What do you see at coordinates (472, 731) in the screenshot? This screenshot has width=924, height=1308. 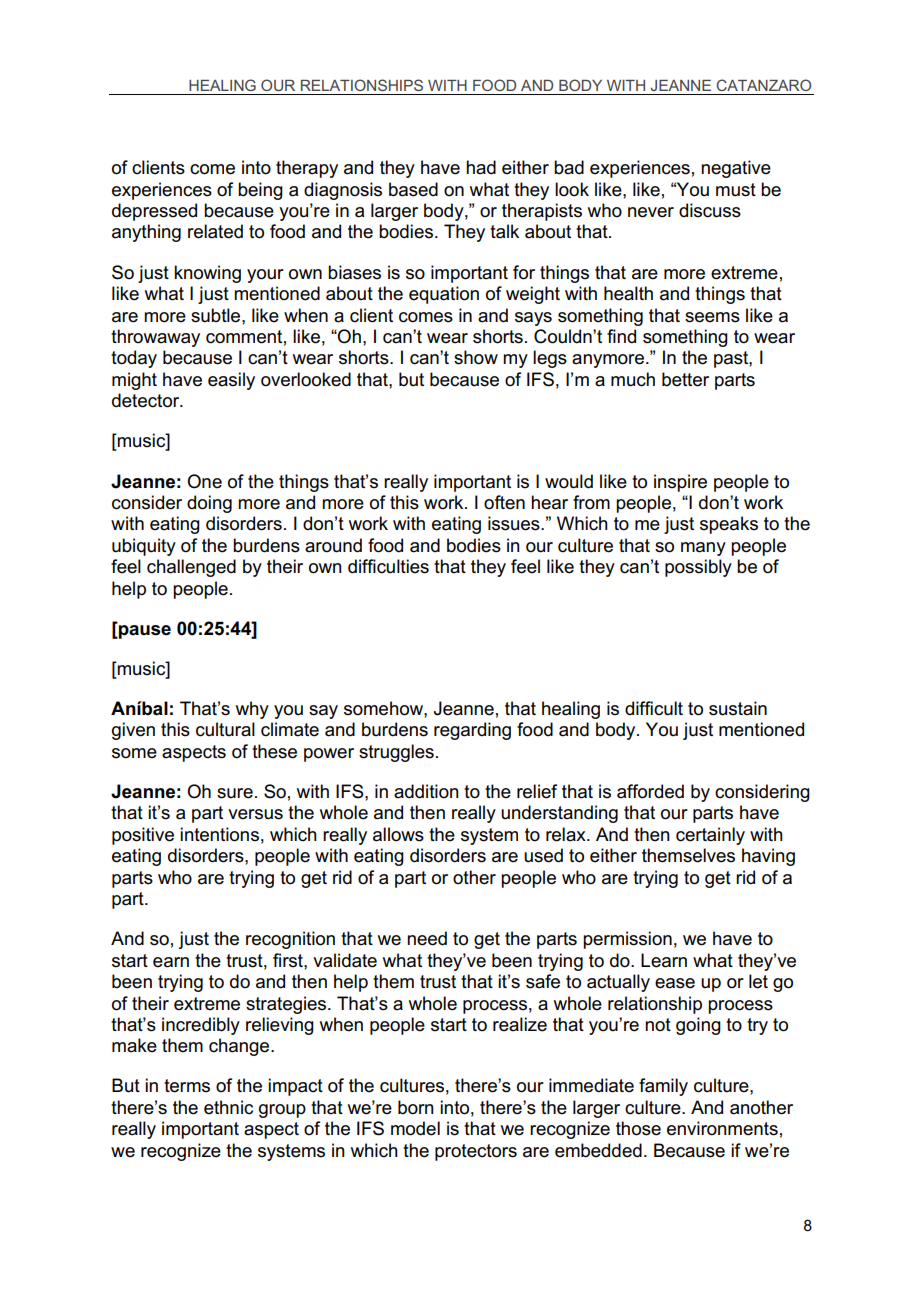 I see `regarding` at bounding box center [472, 731].
